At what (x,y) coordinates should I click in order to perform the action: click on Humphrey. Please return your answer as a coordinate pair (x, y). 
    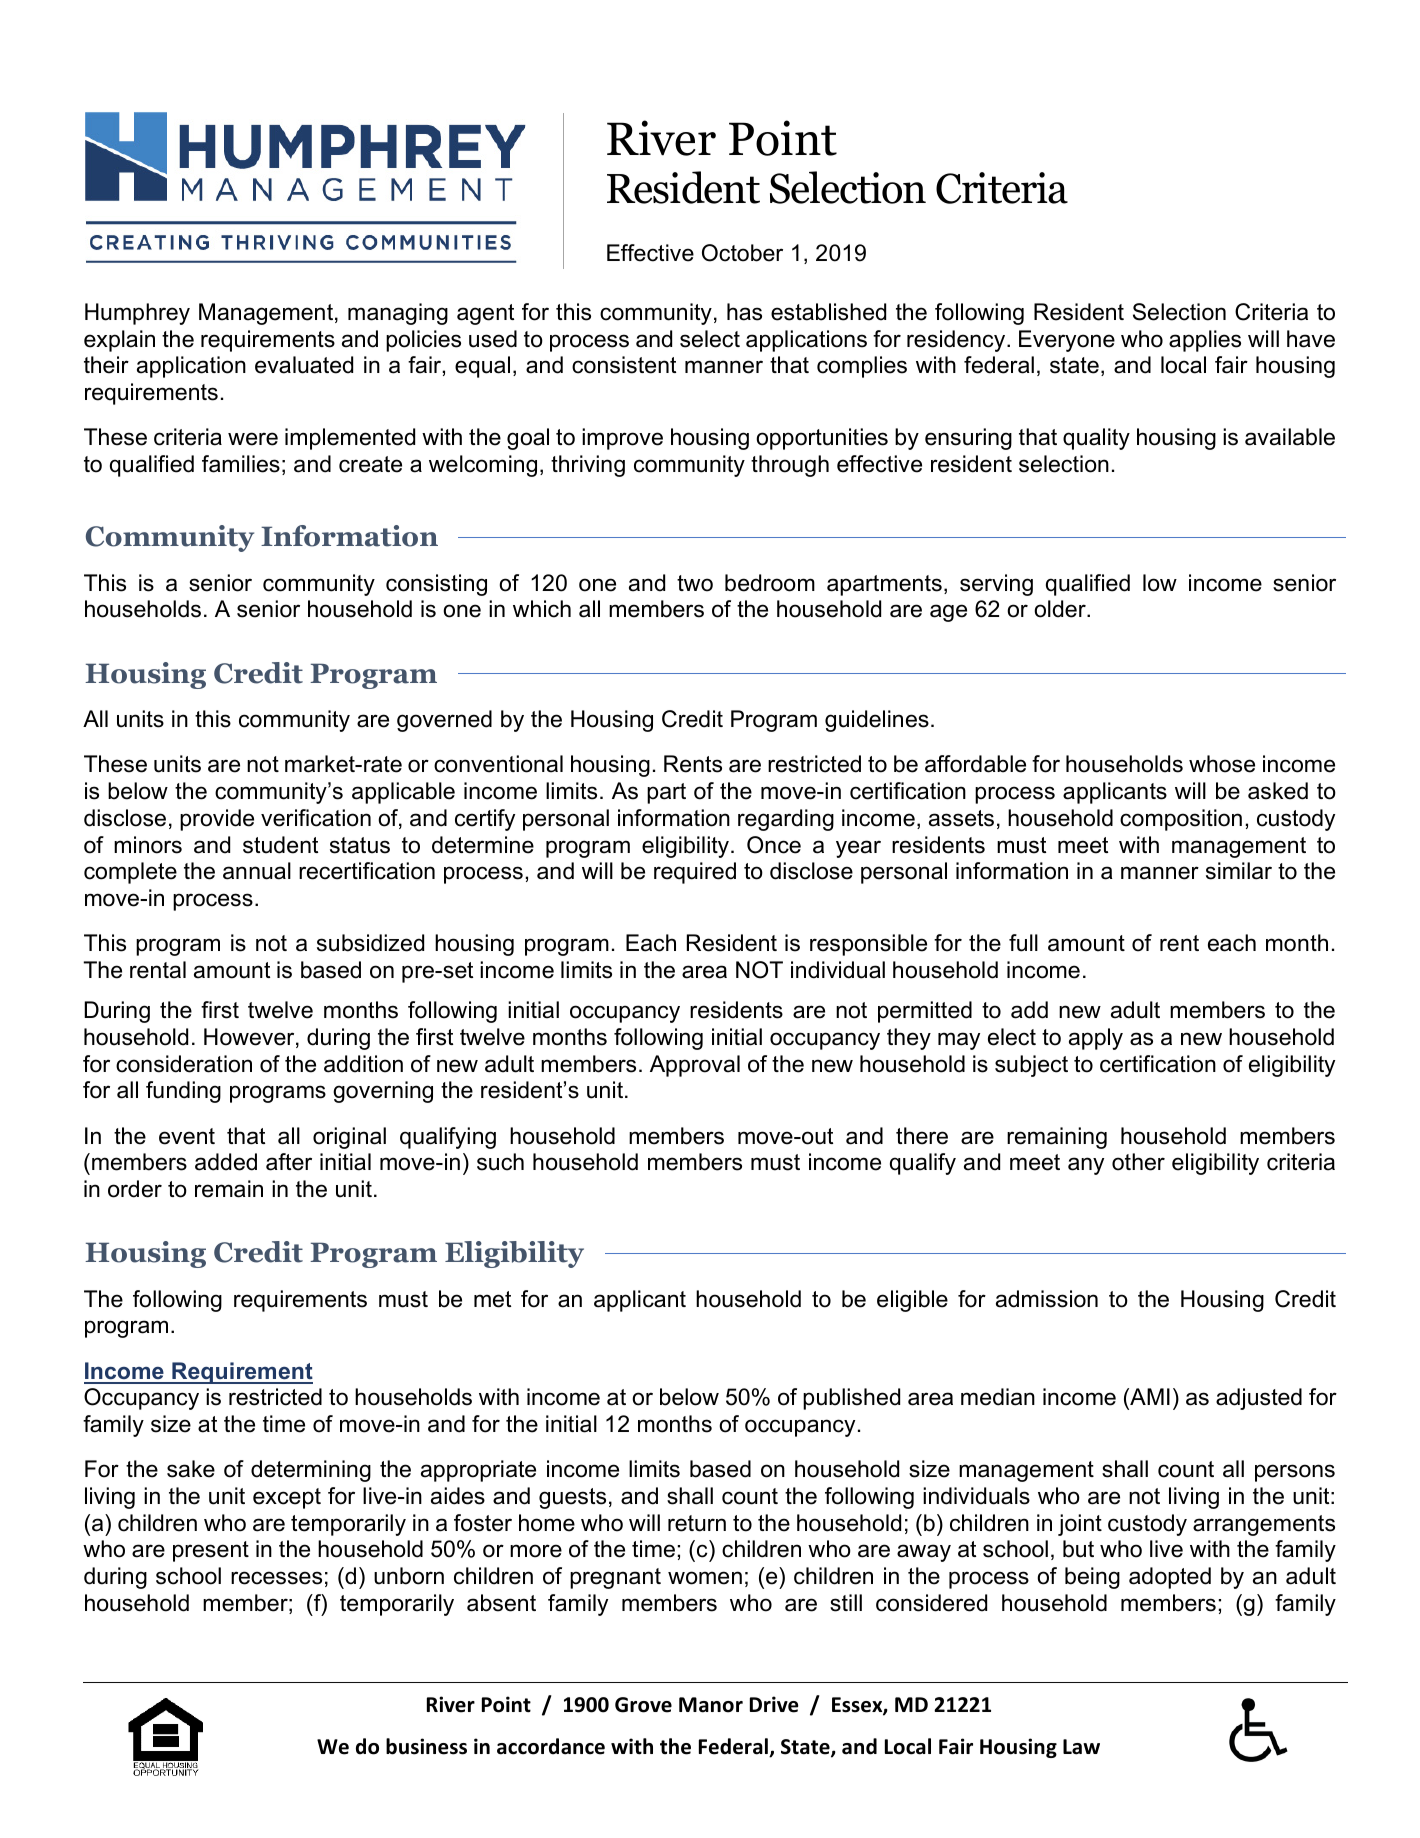
    Looking at the image, I should click on (137, 314).
